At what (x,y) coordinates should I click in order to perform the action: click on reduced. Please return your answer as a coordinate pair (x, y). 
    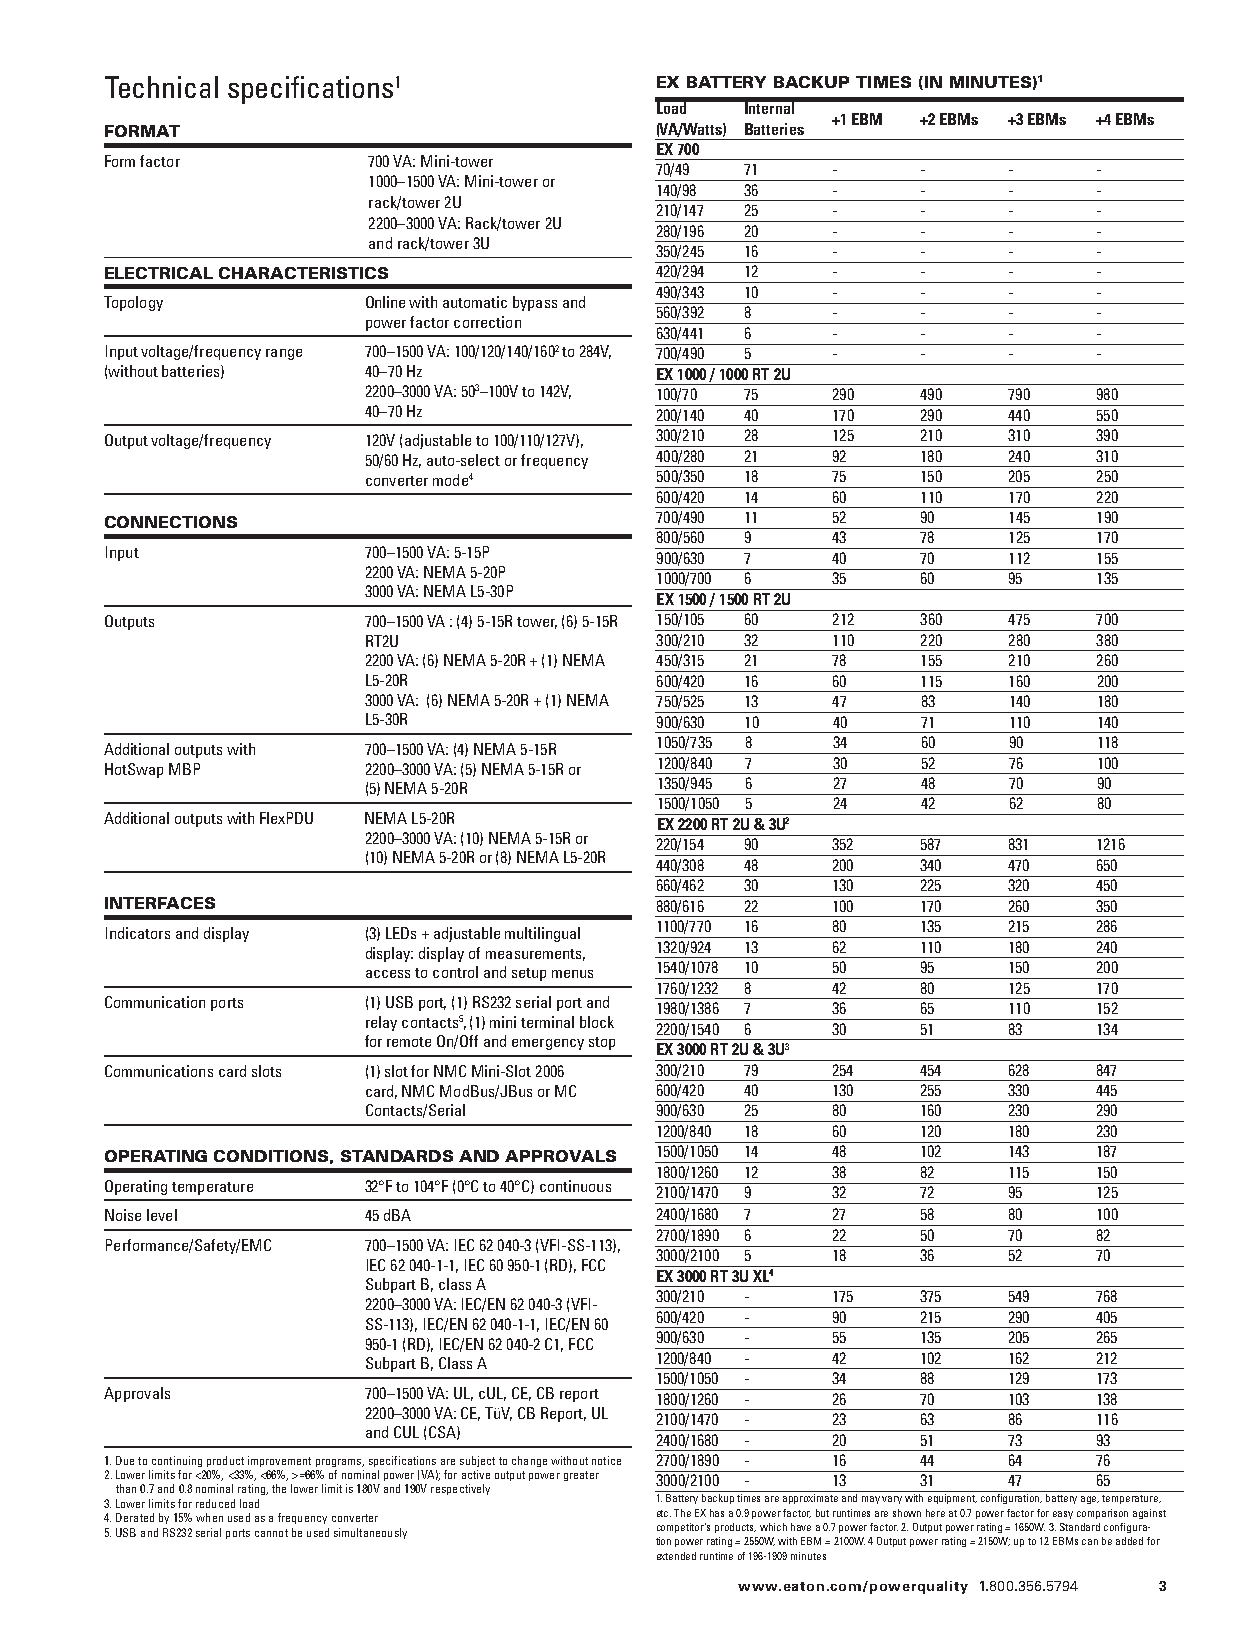
    Looking at the image, I should click on (215, 1503).
